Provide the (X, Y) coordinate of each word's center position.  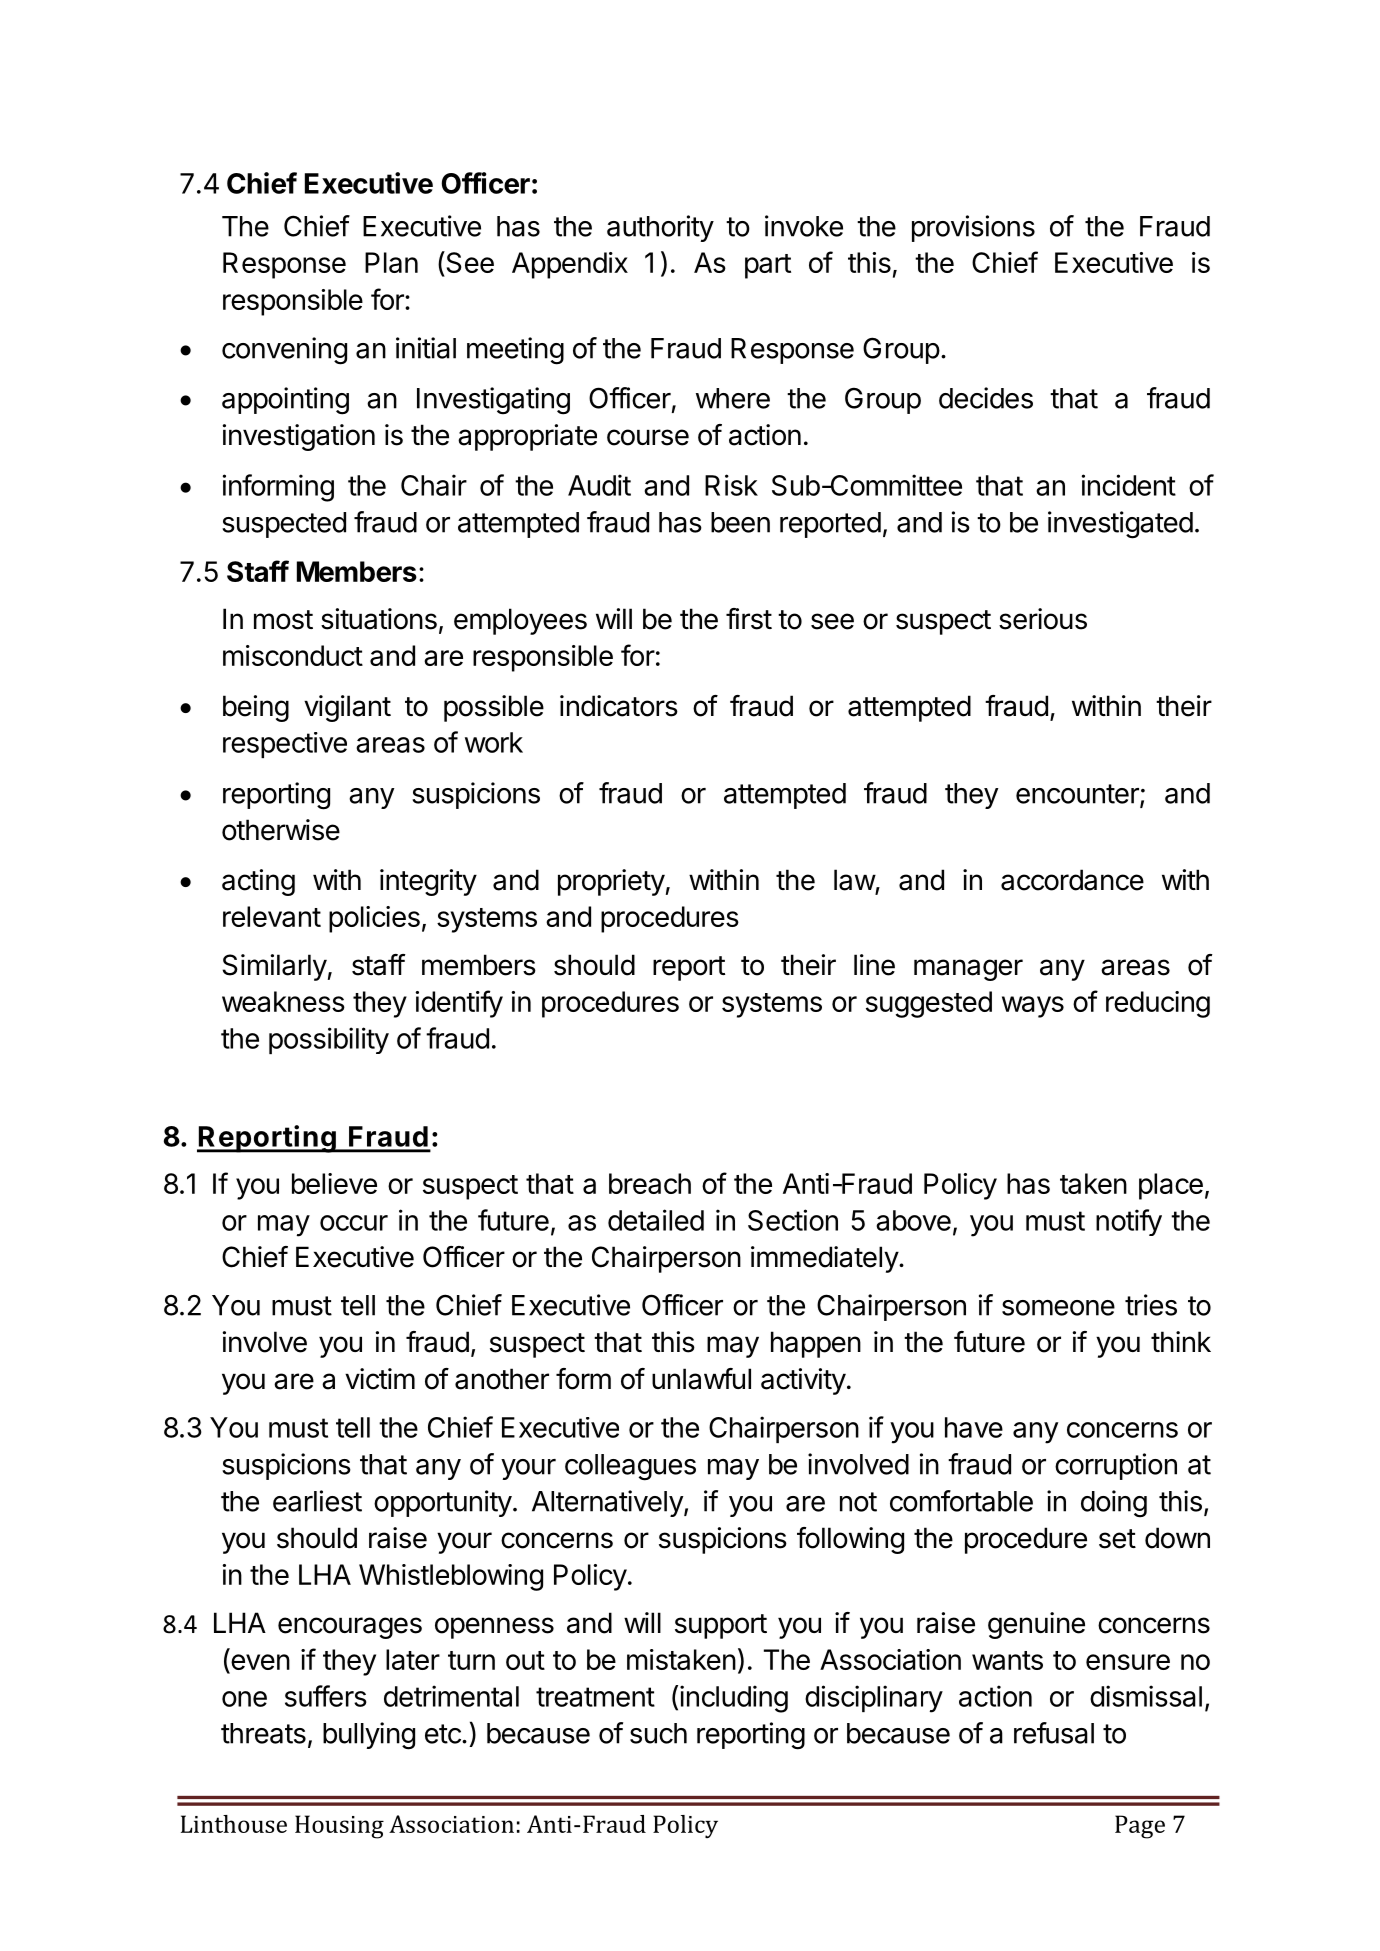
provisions (973, 228)
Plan (391, 262)
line (874, 965)
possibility (329, 1040)
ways (1033, 1007)
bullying (369, 1736)
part (768, 266)
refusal (1054, 1733)
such (658, 1733)
